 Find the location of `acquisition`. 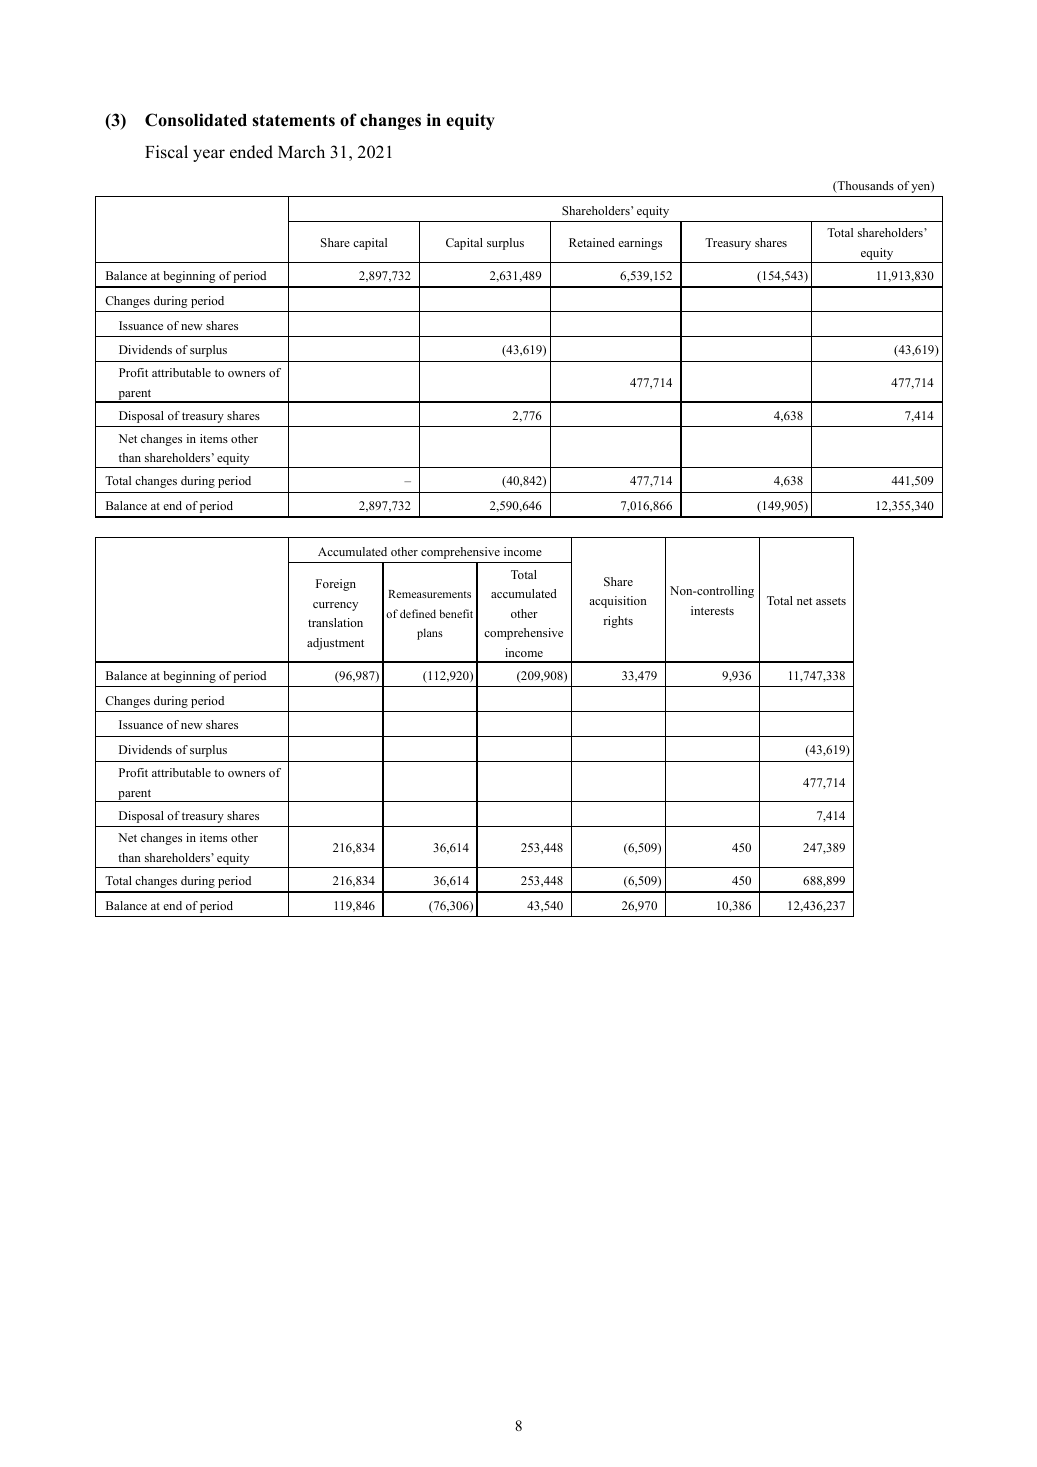

acquisition is located at coordinates (618, 602).
